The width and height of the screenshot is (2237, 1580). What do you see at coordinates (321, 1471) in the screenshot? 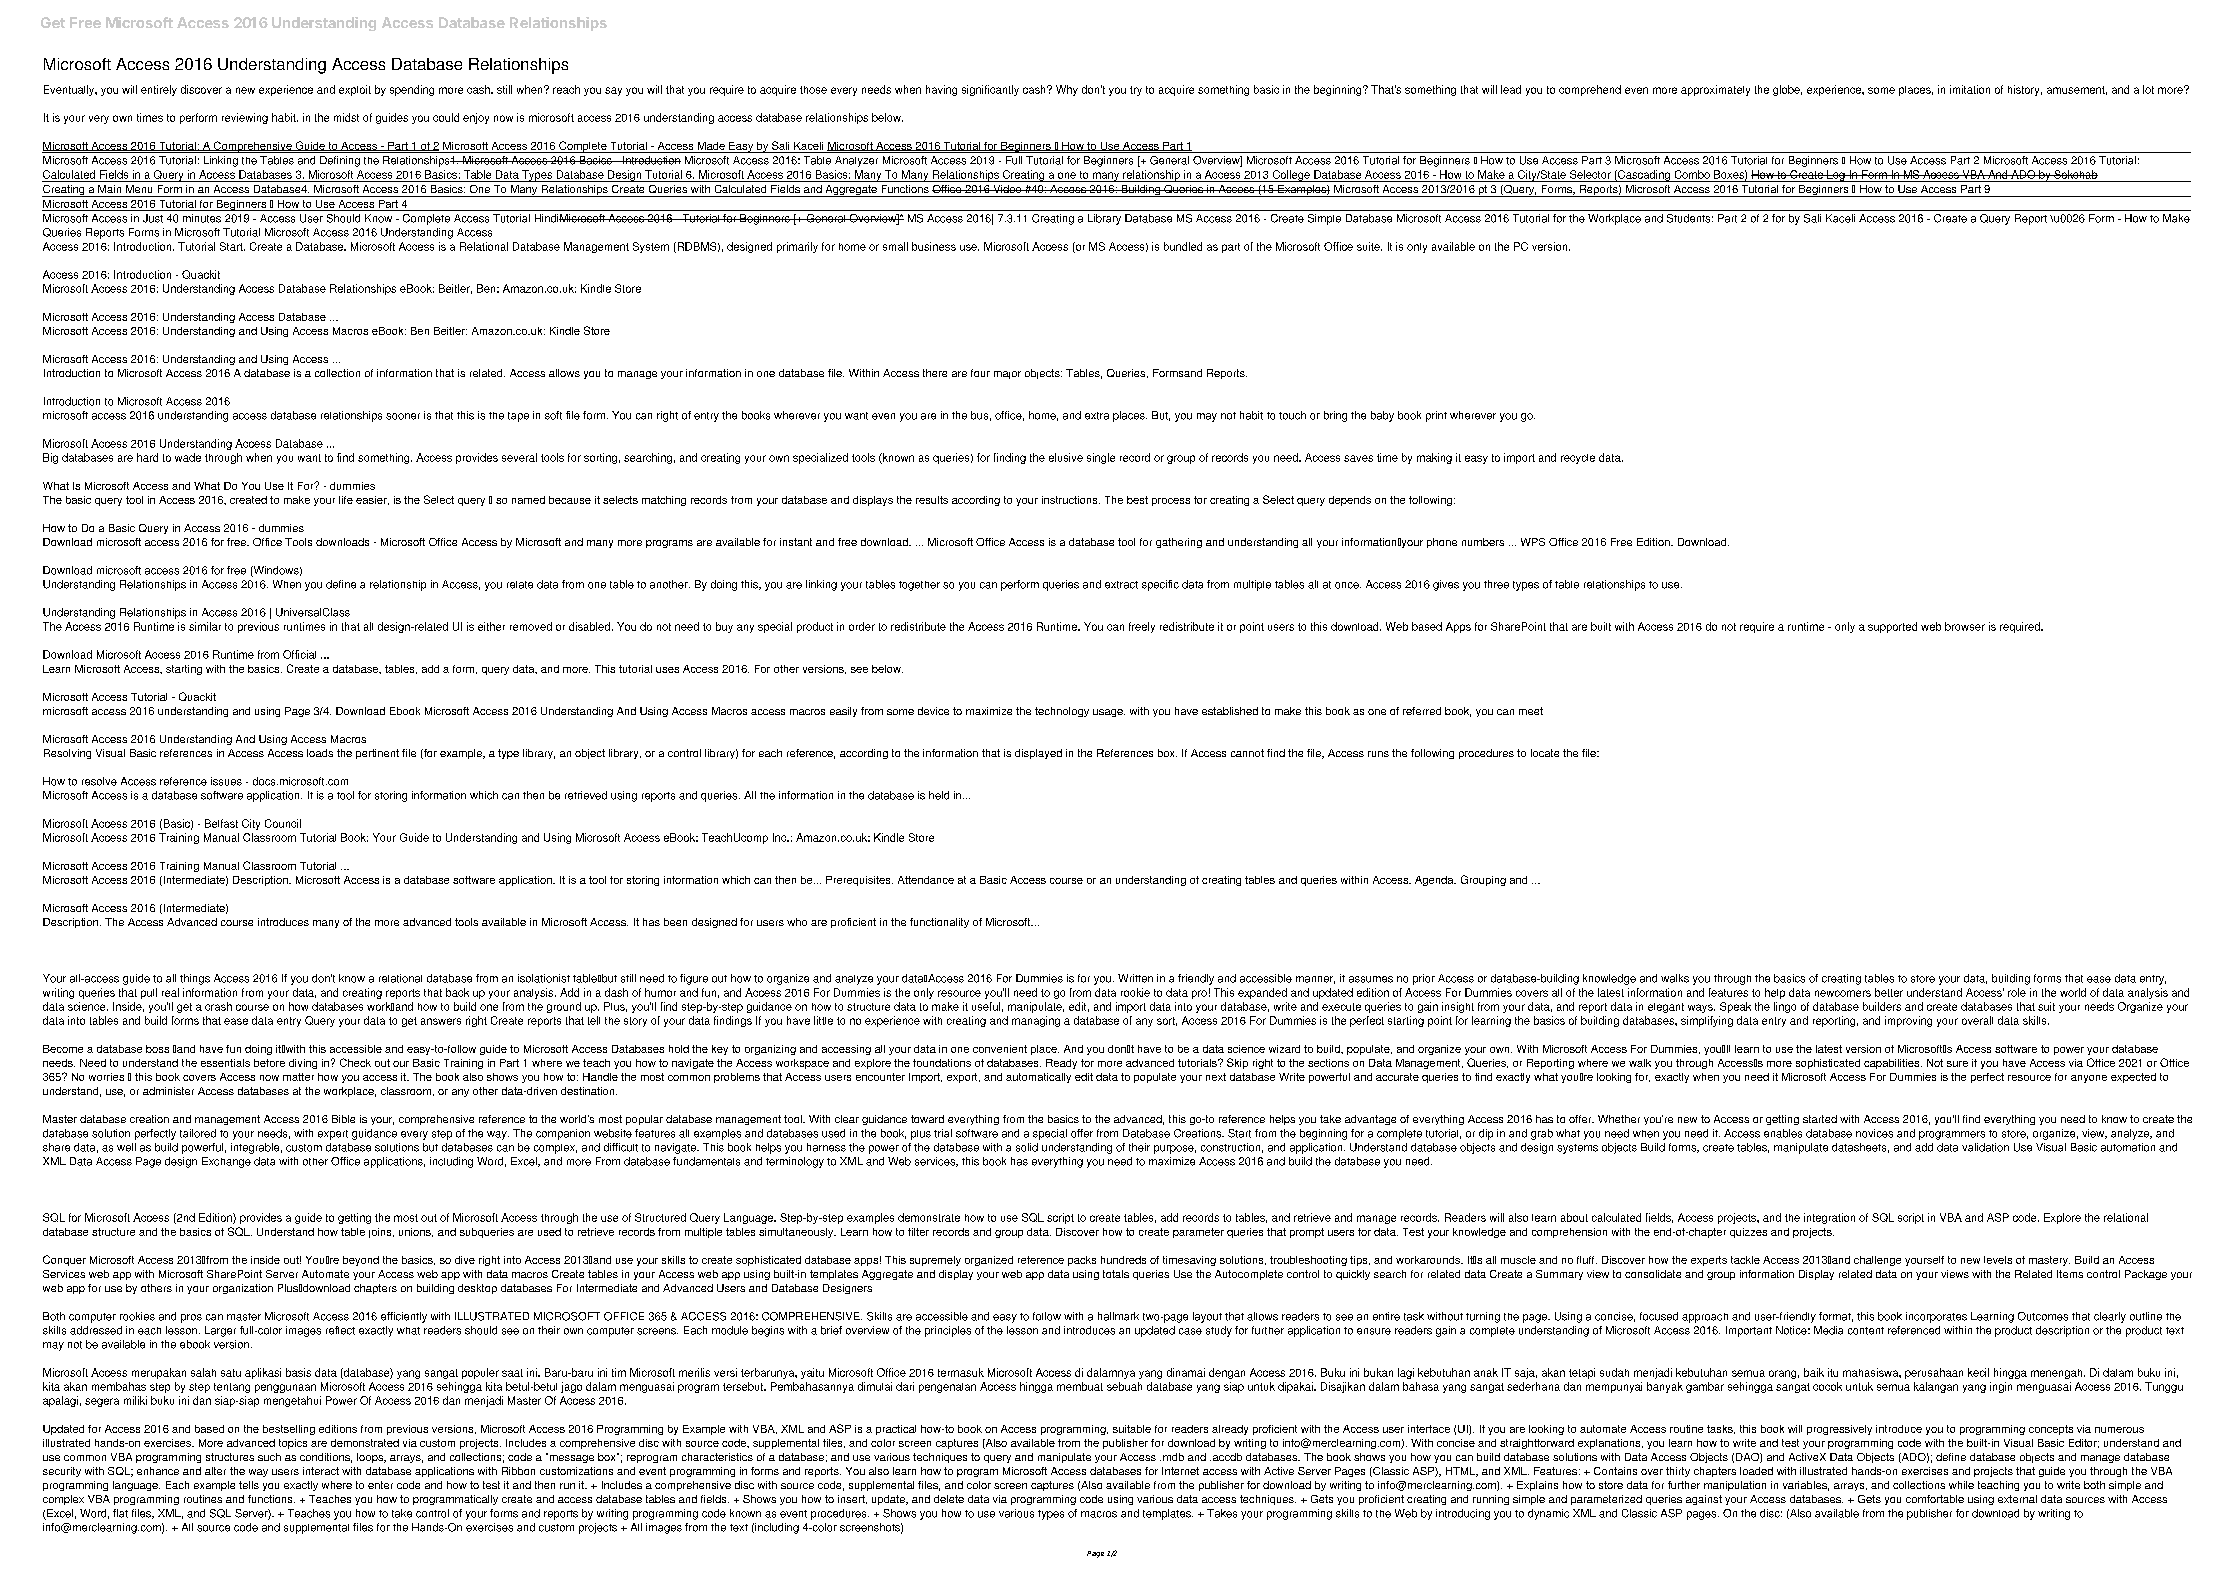
I see `interact` at bounding box center [321, 1471].
